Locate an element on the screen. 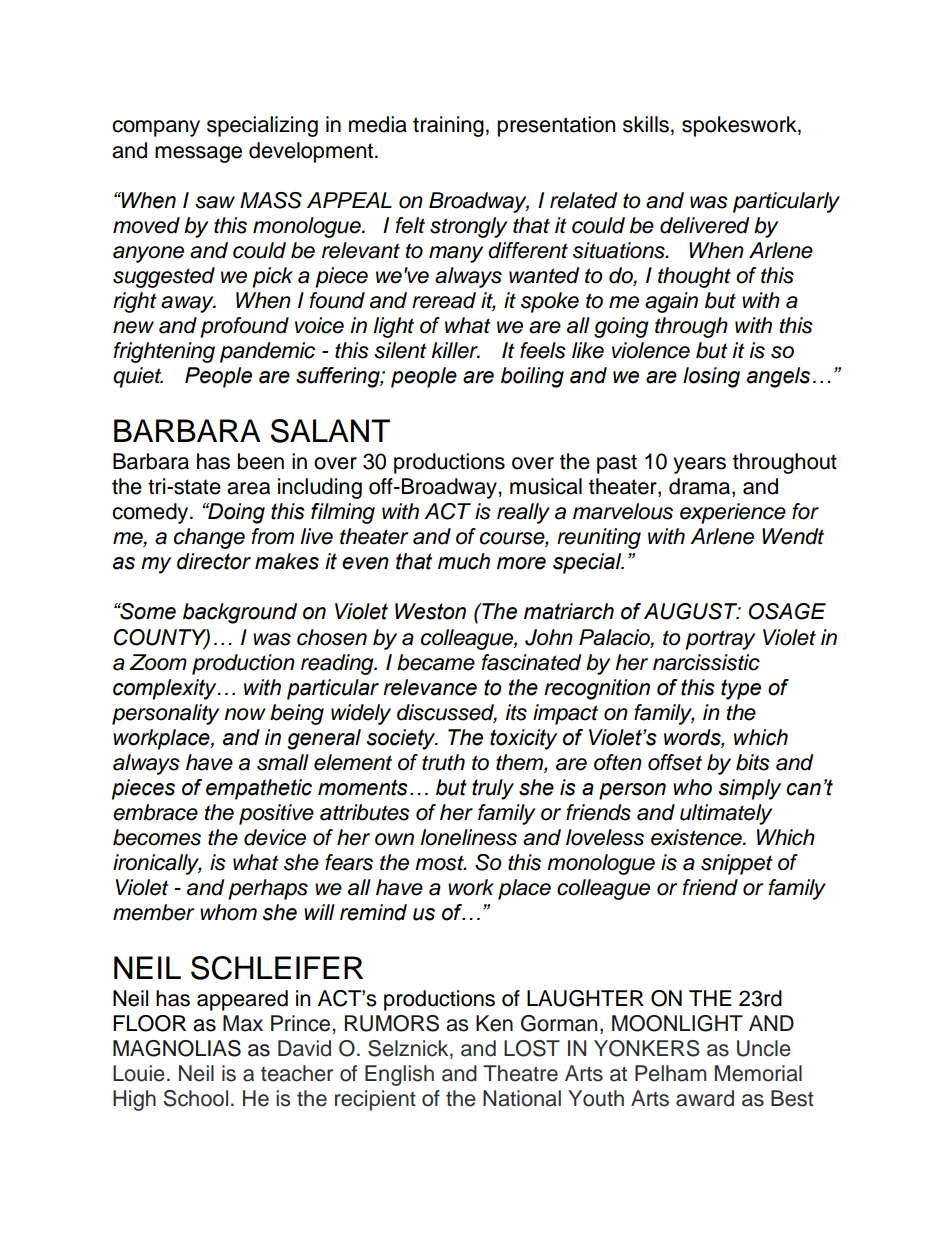 Image resolution: width=952 pixels, height=1233 pixels. background is located at coordinates (240, 613).
